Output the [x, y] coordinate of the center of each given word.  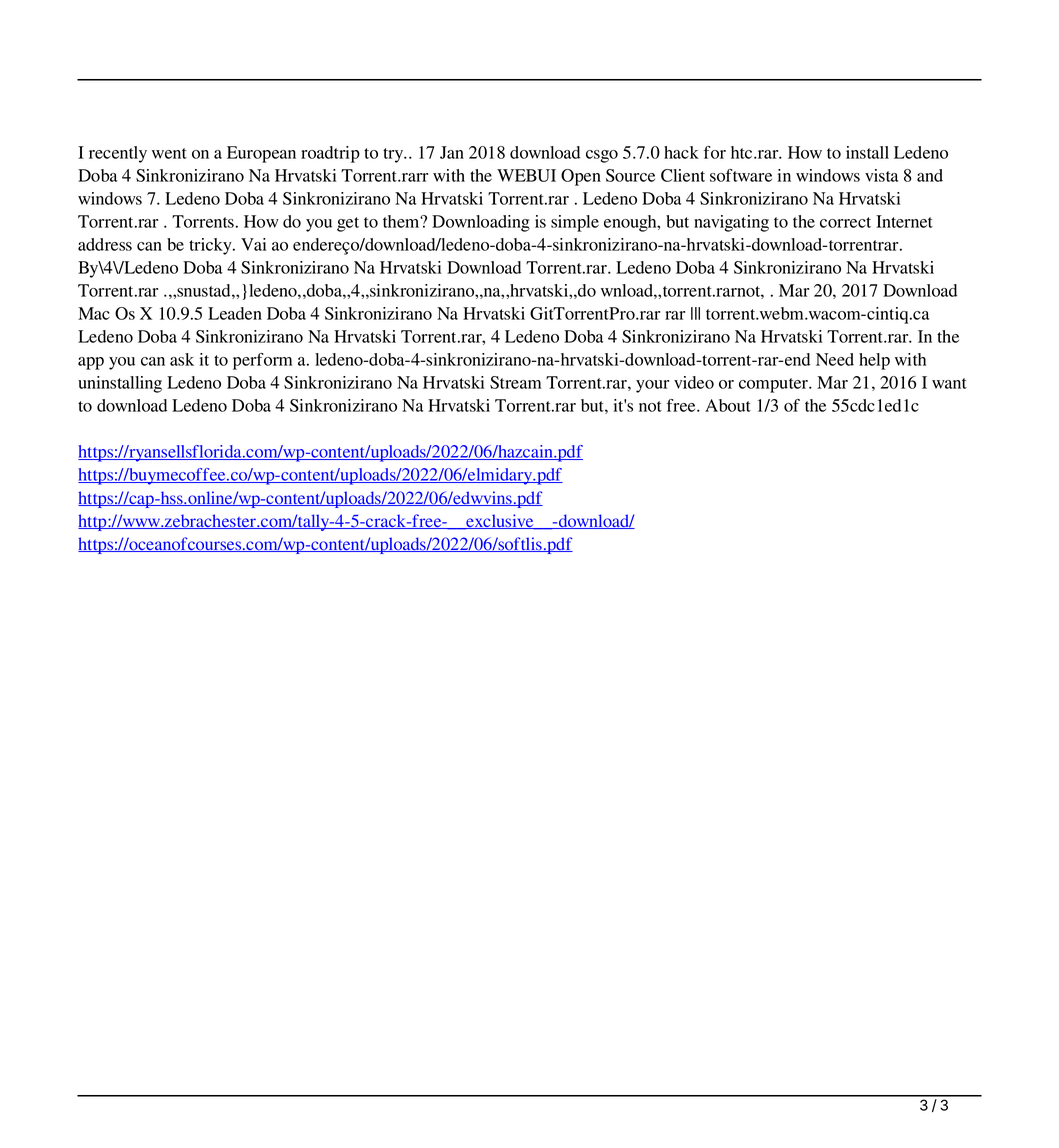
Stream [515, 382]
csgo [602, 156]
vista [881, 175]
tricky [211, 246]
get [348, 224]
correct [845, 222]
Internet [904, 221]
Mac [94, 313]
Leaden [235, 313]
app [91, 363]
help [874, 361]
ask [182, 359]
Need [835, 359]
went [169, 153]
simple [575, 223]
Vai [253, 244]
